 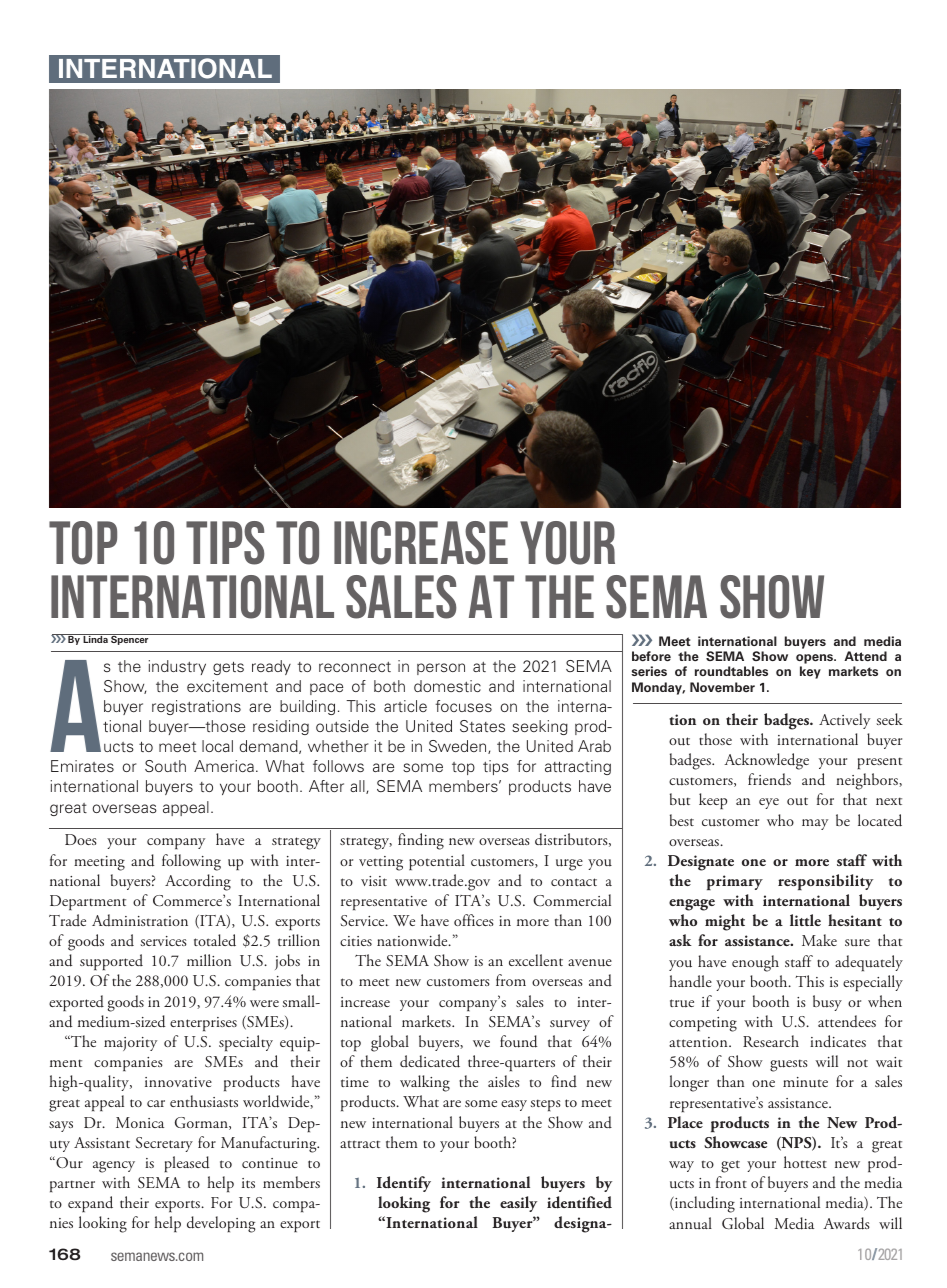 I want to click on offices, so click(x=474, y=920).
